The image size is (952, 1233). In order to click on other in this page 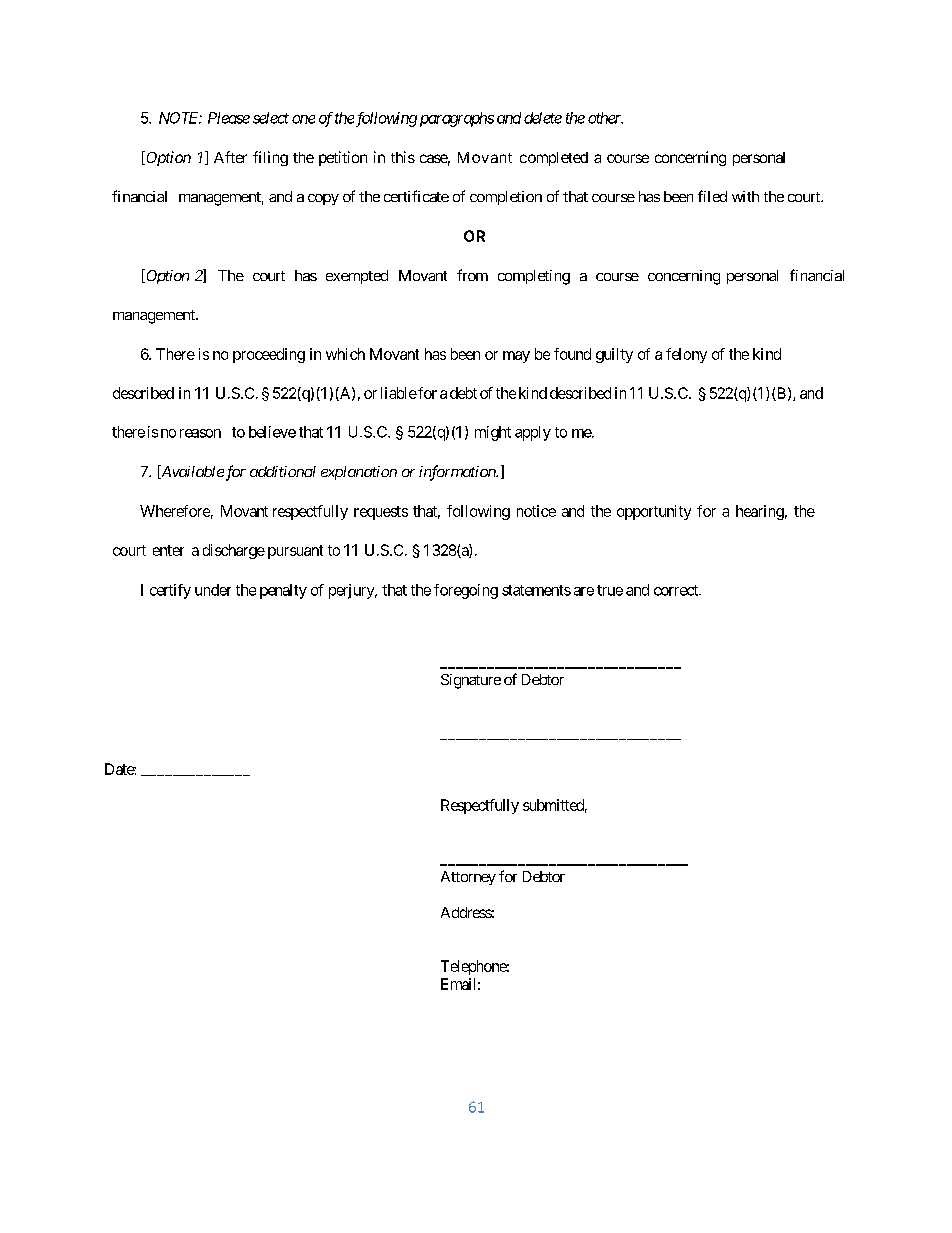, I will do `click(605, 118)`.
